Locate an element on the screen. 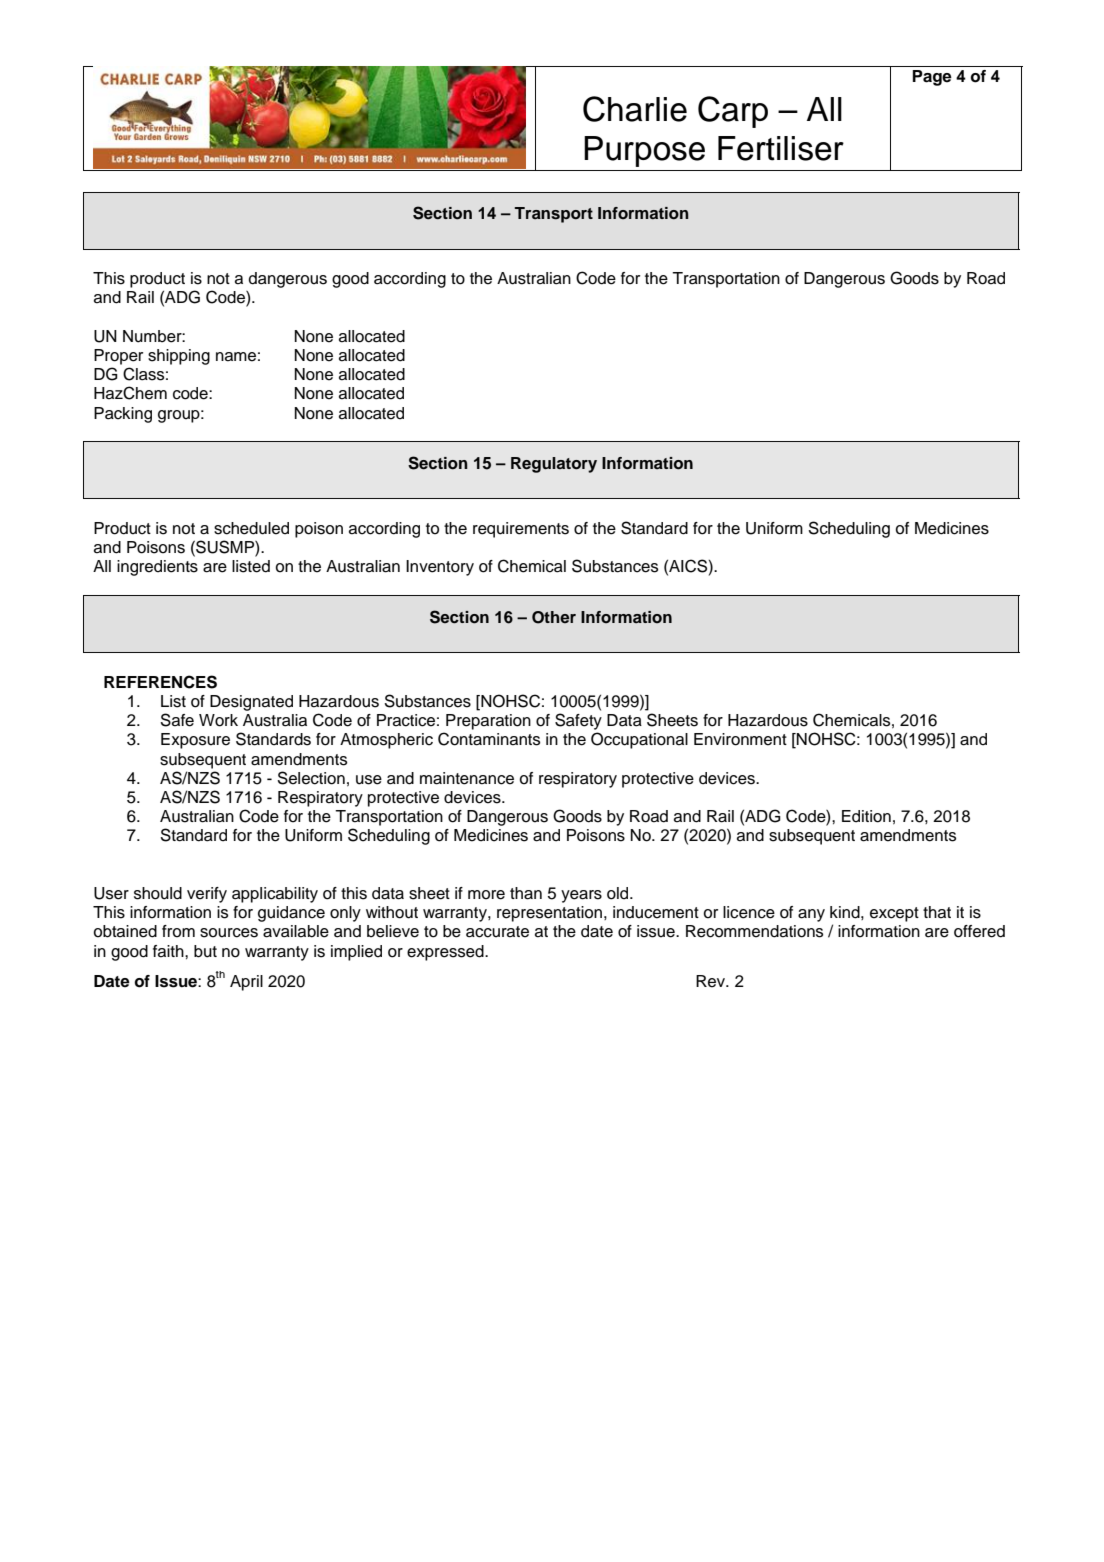  Edition is located at coordinates (866, 816).
